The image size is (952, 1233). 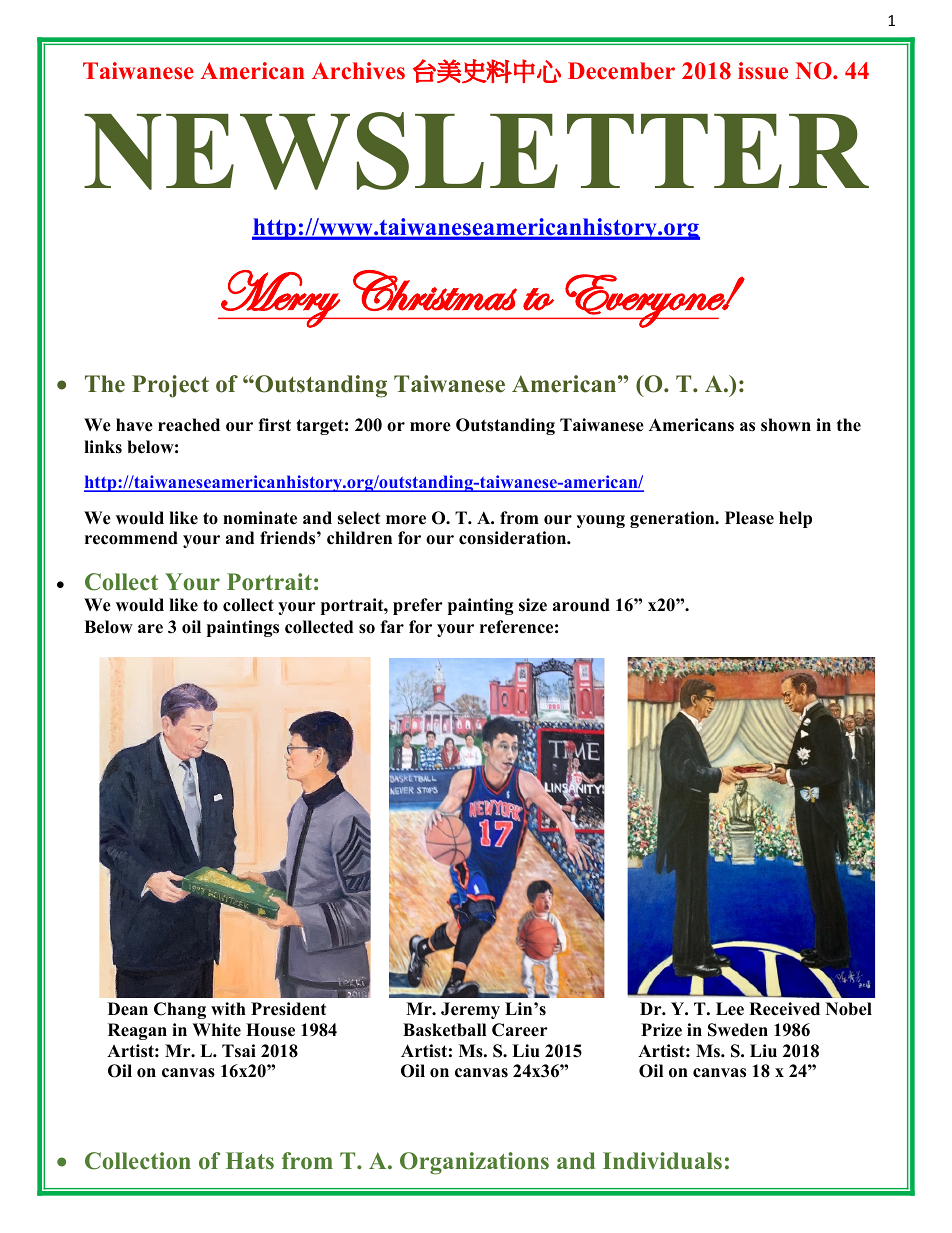 What do you see at coordinates (763, 71) in the page?
I see `issue` at bounding box center [763, 71].
